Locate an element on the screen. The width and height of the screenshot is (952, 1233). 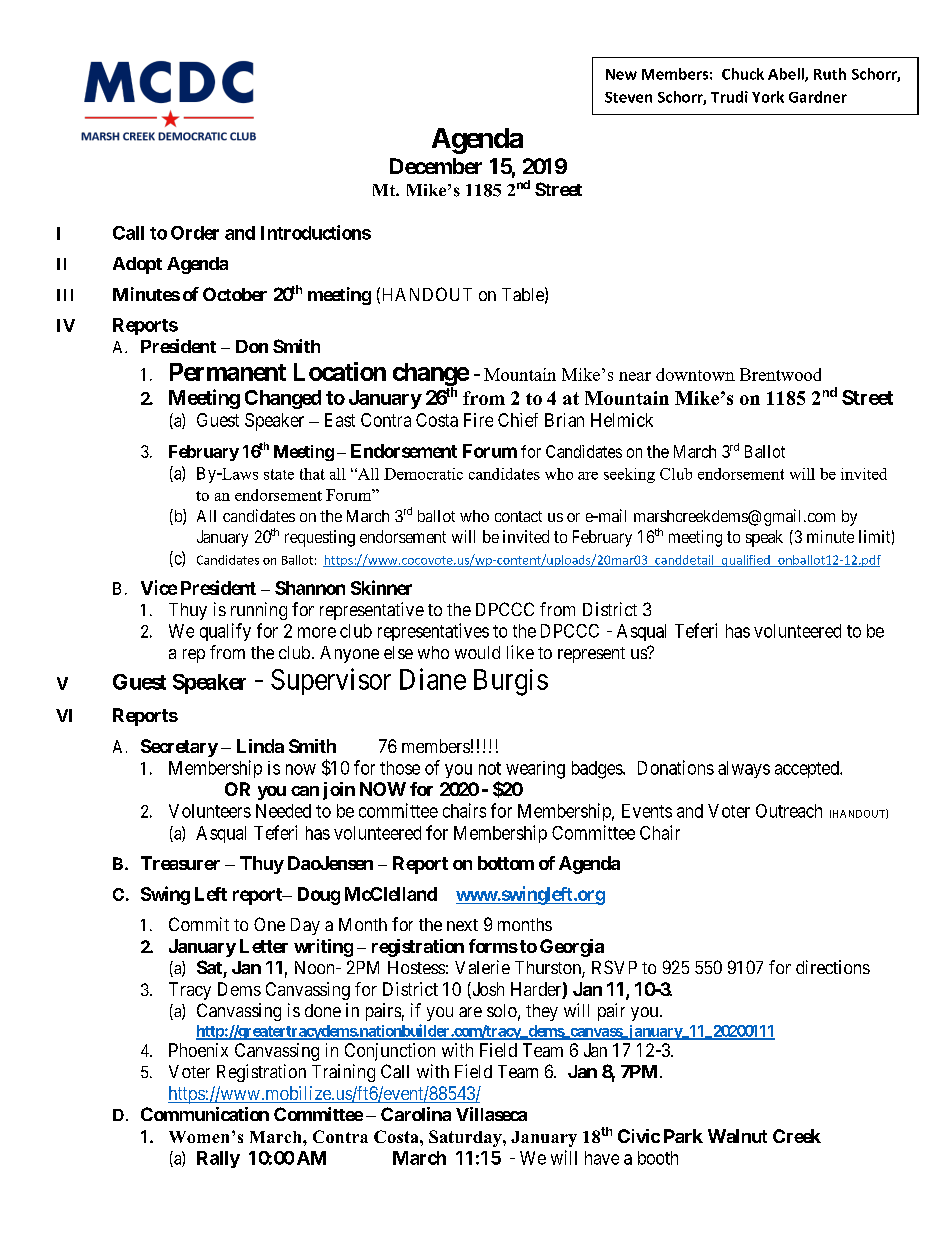
always is located at coordinates (744, 769).
